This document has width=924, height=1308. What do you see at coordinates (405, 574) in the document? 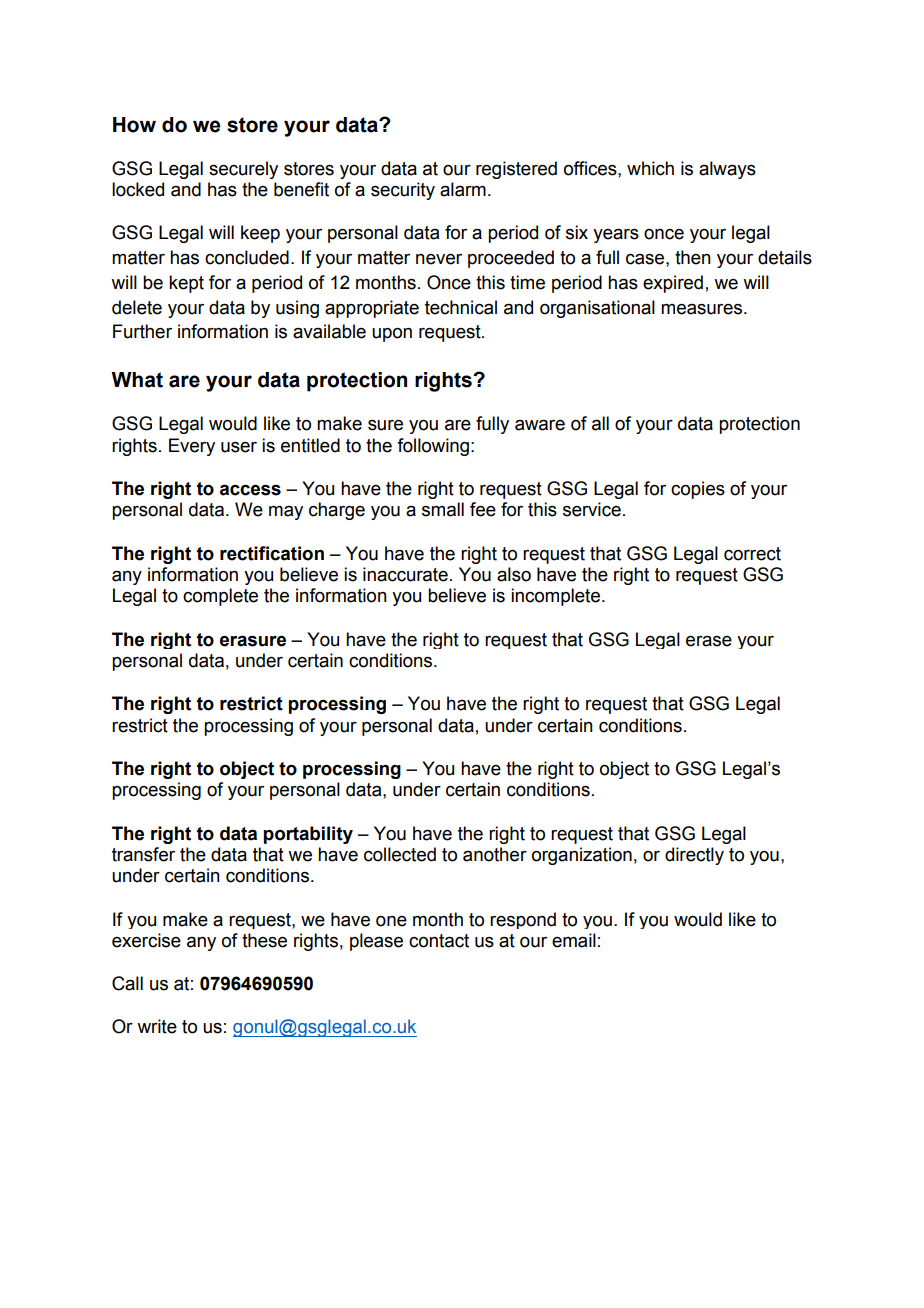
I see `inaccurate` at bounding box center [405, 574].
